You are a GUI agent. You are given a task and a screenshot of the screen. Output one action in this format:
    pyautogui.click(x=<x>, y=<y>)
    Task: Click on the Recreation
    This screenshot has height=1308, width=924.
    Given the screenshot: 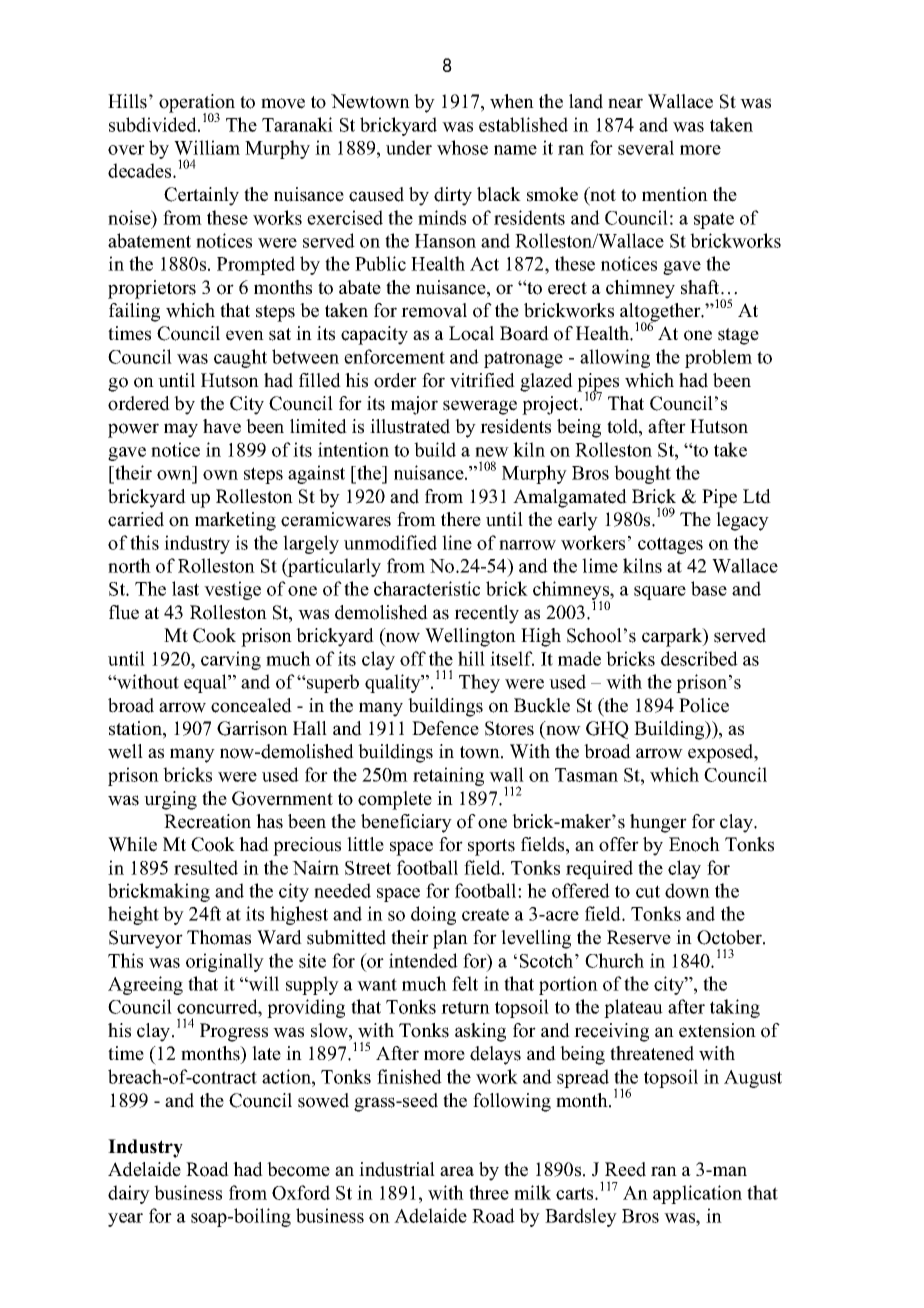 What is the action you would take?
    pyautogui.click(x=207, y=821)
